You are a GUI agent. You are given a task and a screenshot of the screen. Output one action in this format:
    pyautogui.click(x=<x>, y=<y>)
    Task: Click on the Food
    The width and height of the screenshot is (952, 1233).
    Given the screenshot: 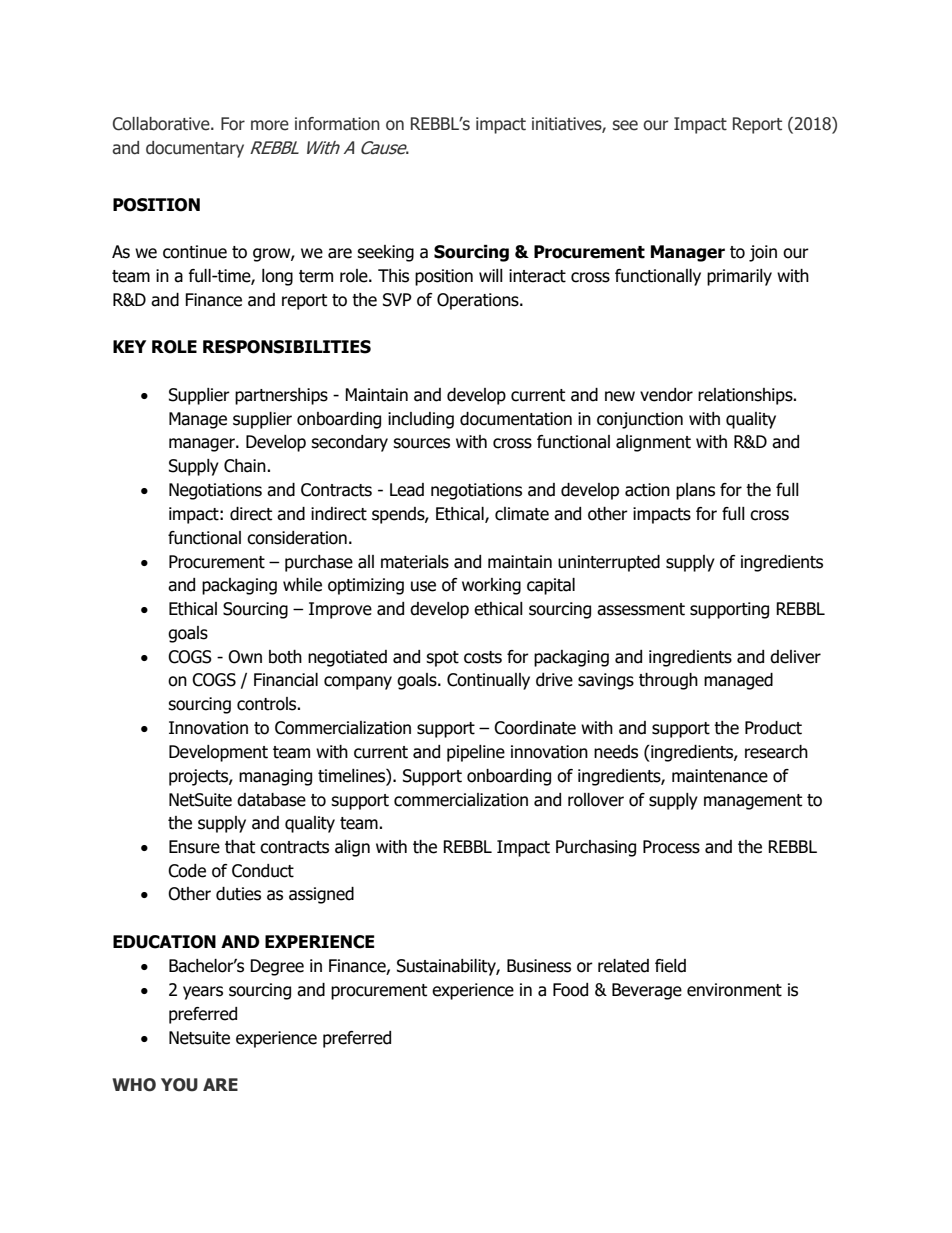 What is the action you would take?
    pyautogui.click(x=570, y=990)
